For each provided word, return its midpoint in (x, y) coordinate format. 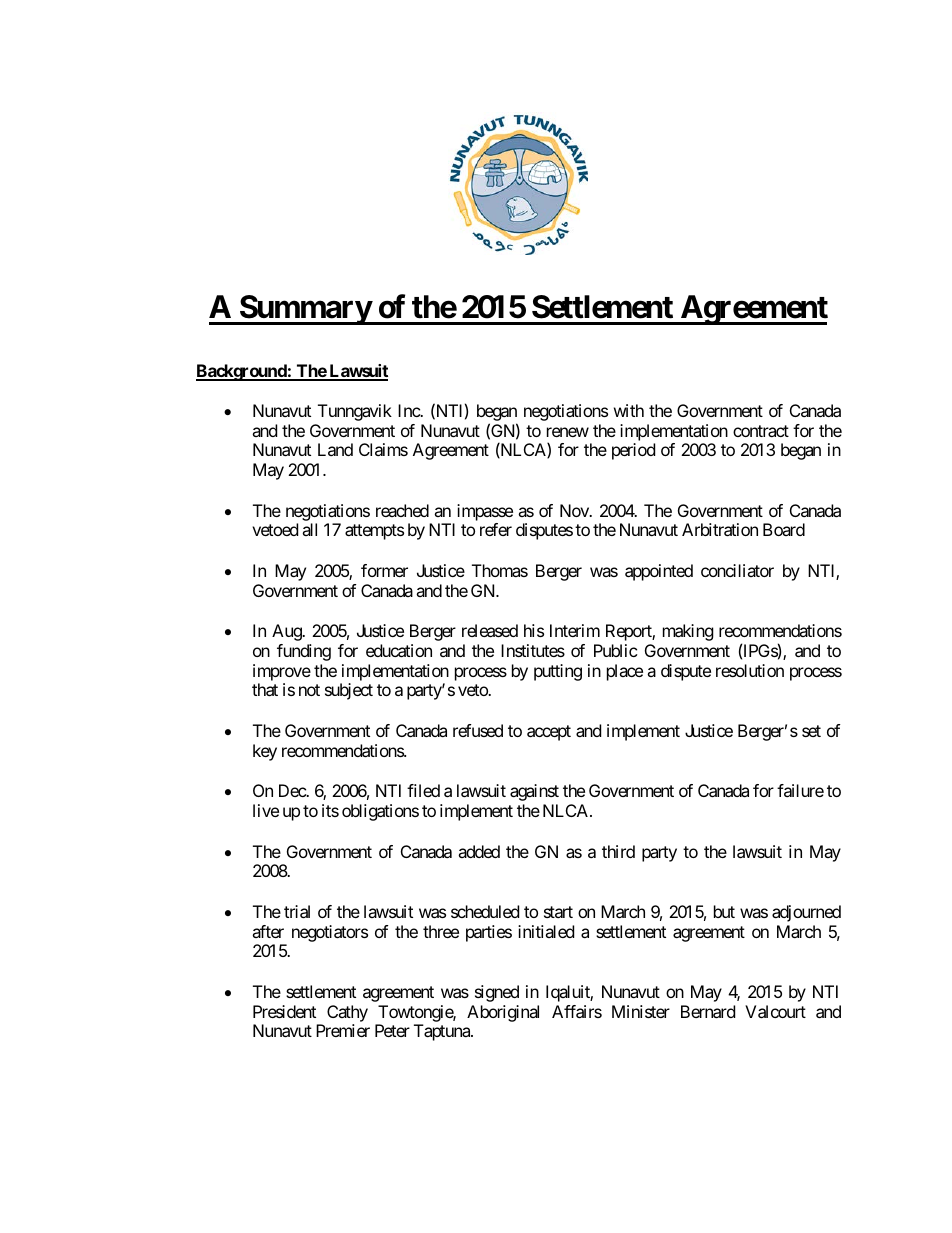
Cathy (347, 1013)
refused (478, 730)
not (309, 690)
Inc (409, 410)
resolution (750, 670)
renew (568, 432)
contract (761, 431)
